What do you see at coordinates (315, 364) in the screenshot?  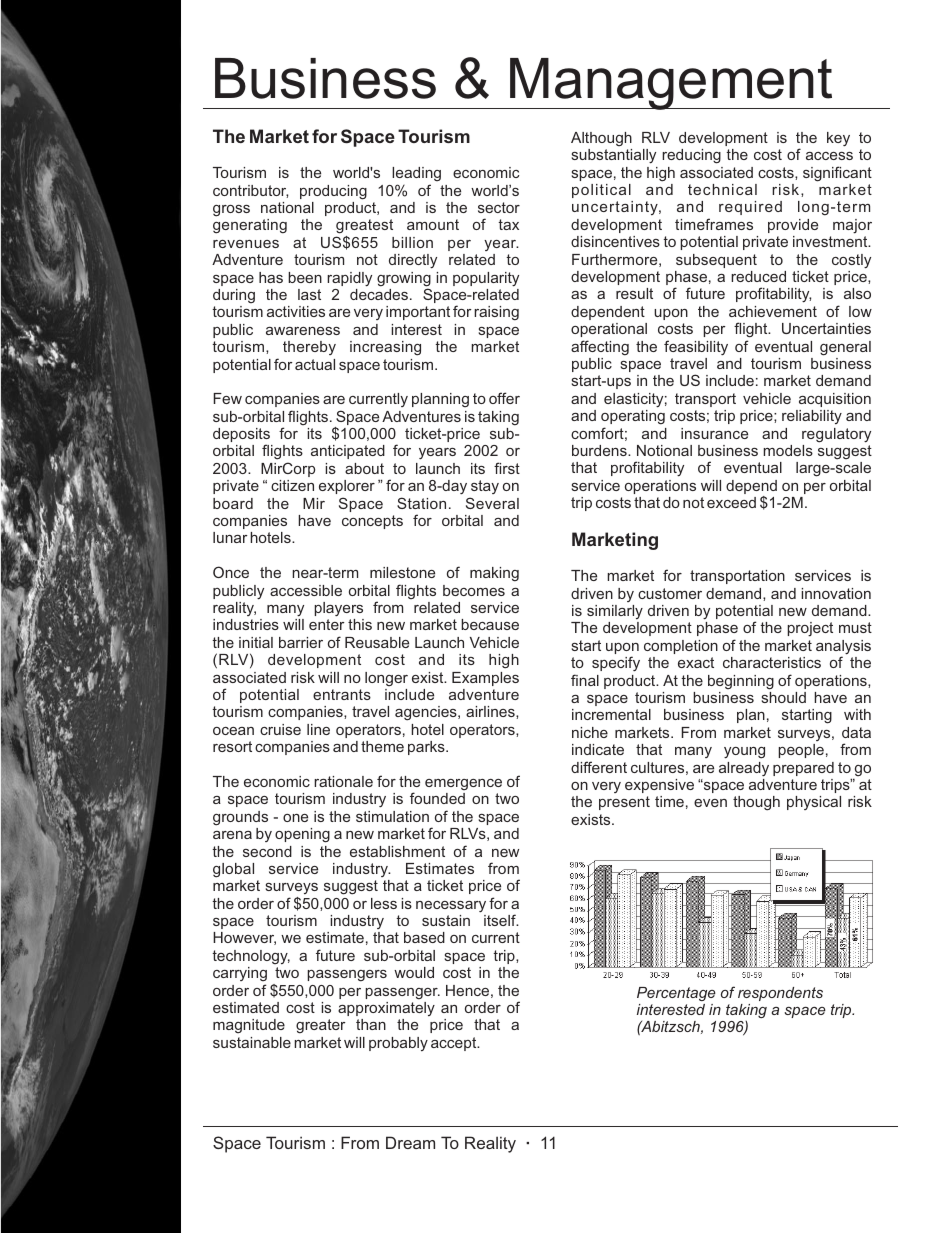 I see `actual` at bounding box center [315, 364].
